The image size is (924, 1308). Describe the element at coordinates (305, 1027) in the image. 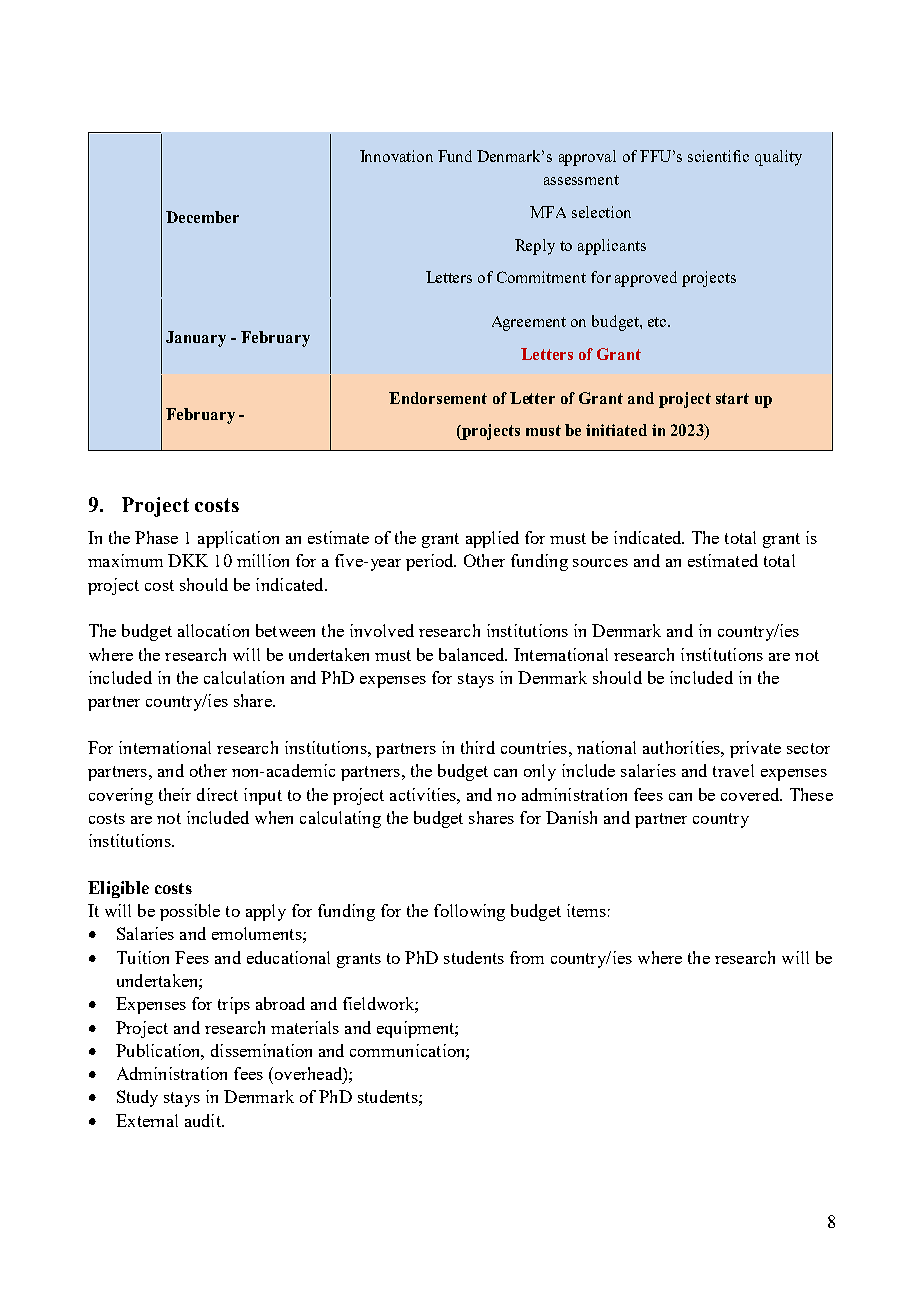

I see `materials` at that location.
